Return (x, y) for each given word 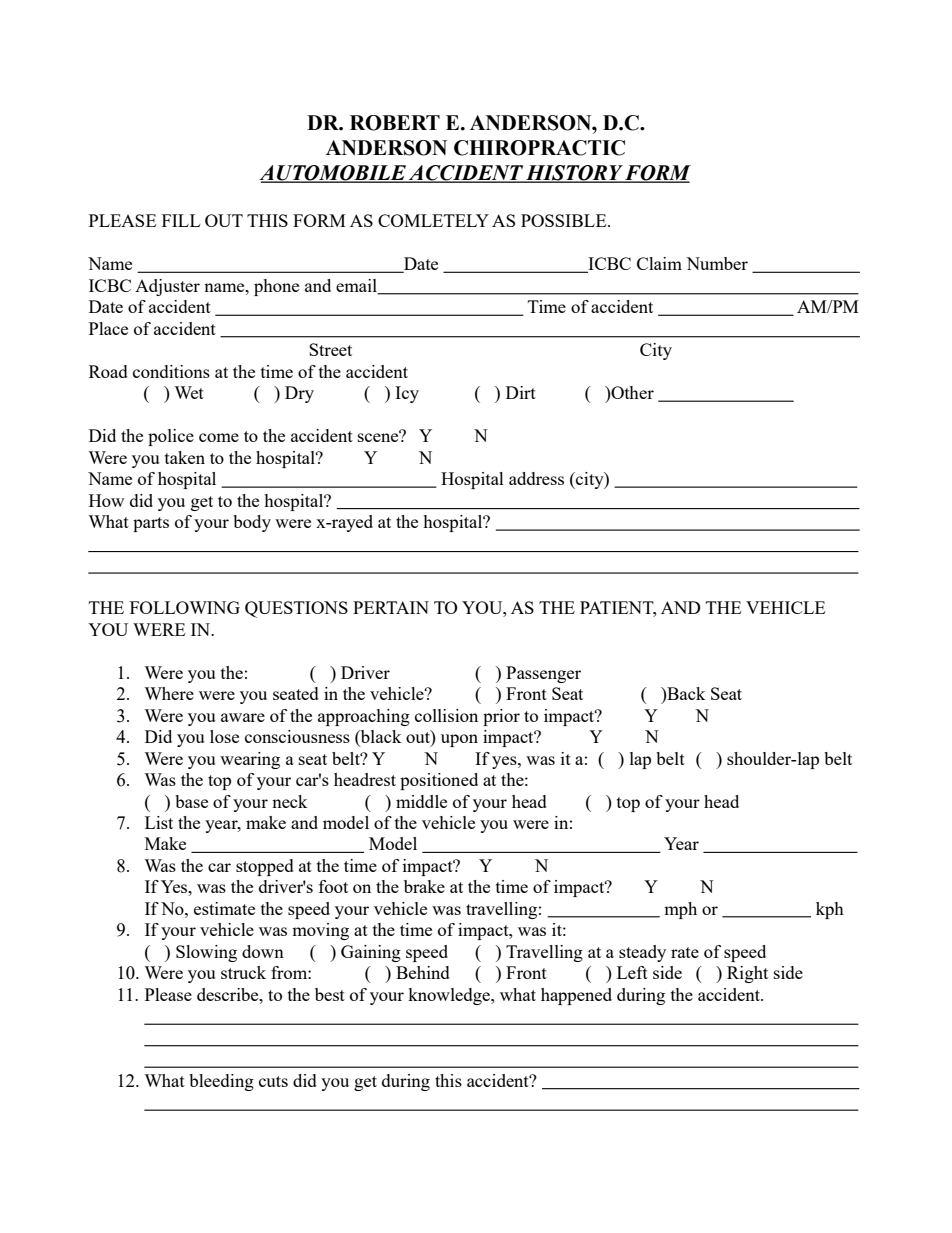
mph (680, 910)
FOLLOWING (185, 607)
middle (421, 801)
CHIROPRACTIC (539, 148)
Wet (189, 392)
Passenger (543, 674)
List (159, 822)
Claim (659, 263)
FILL (181, 220)
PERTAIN (391, 607)
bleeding (221, 1082)
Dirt (521, 392)
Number (717, 263)
